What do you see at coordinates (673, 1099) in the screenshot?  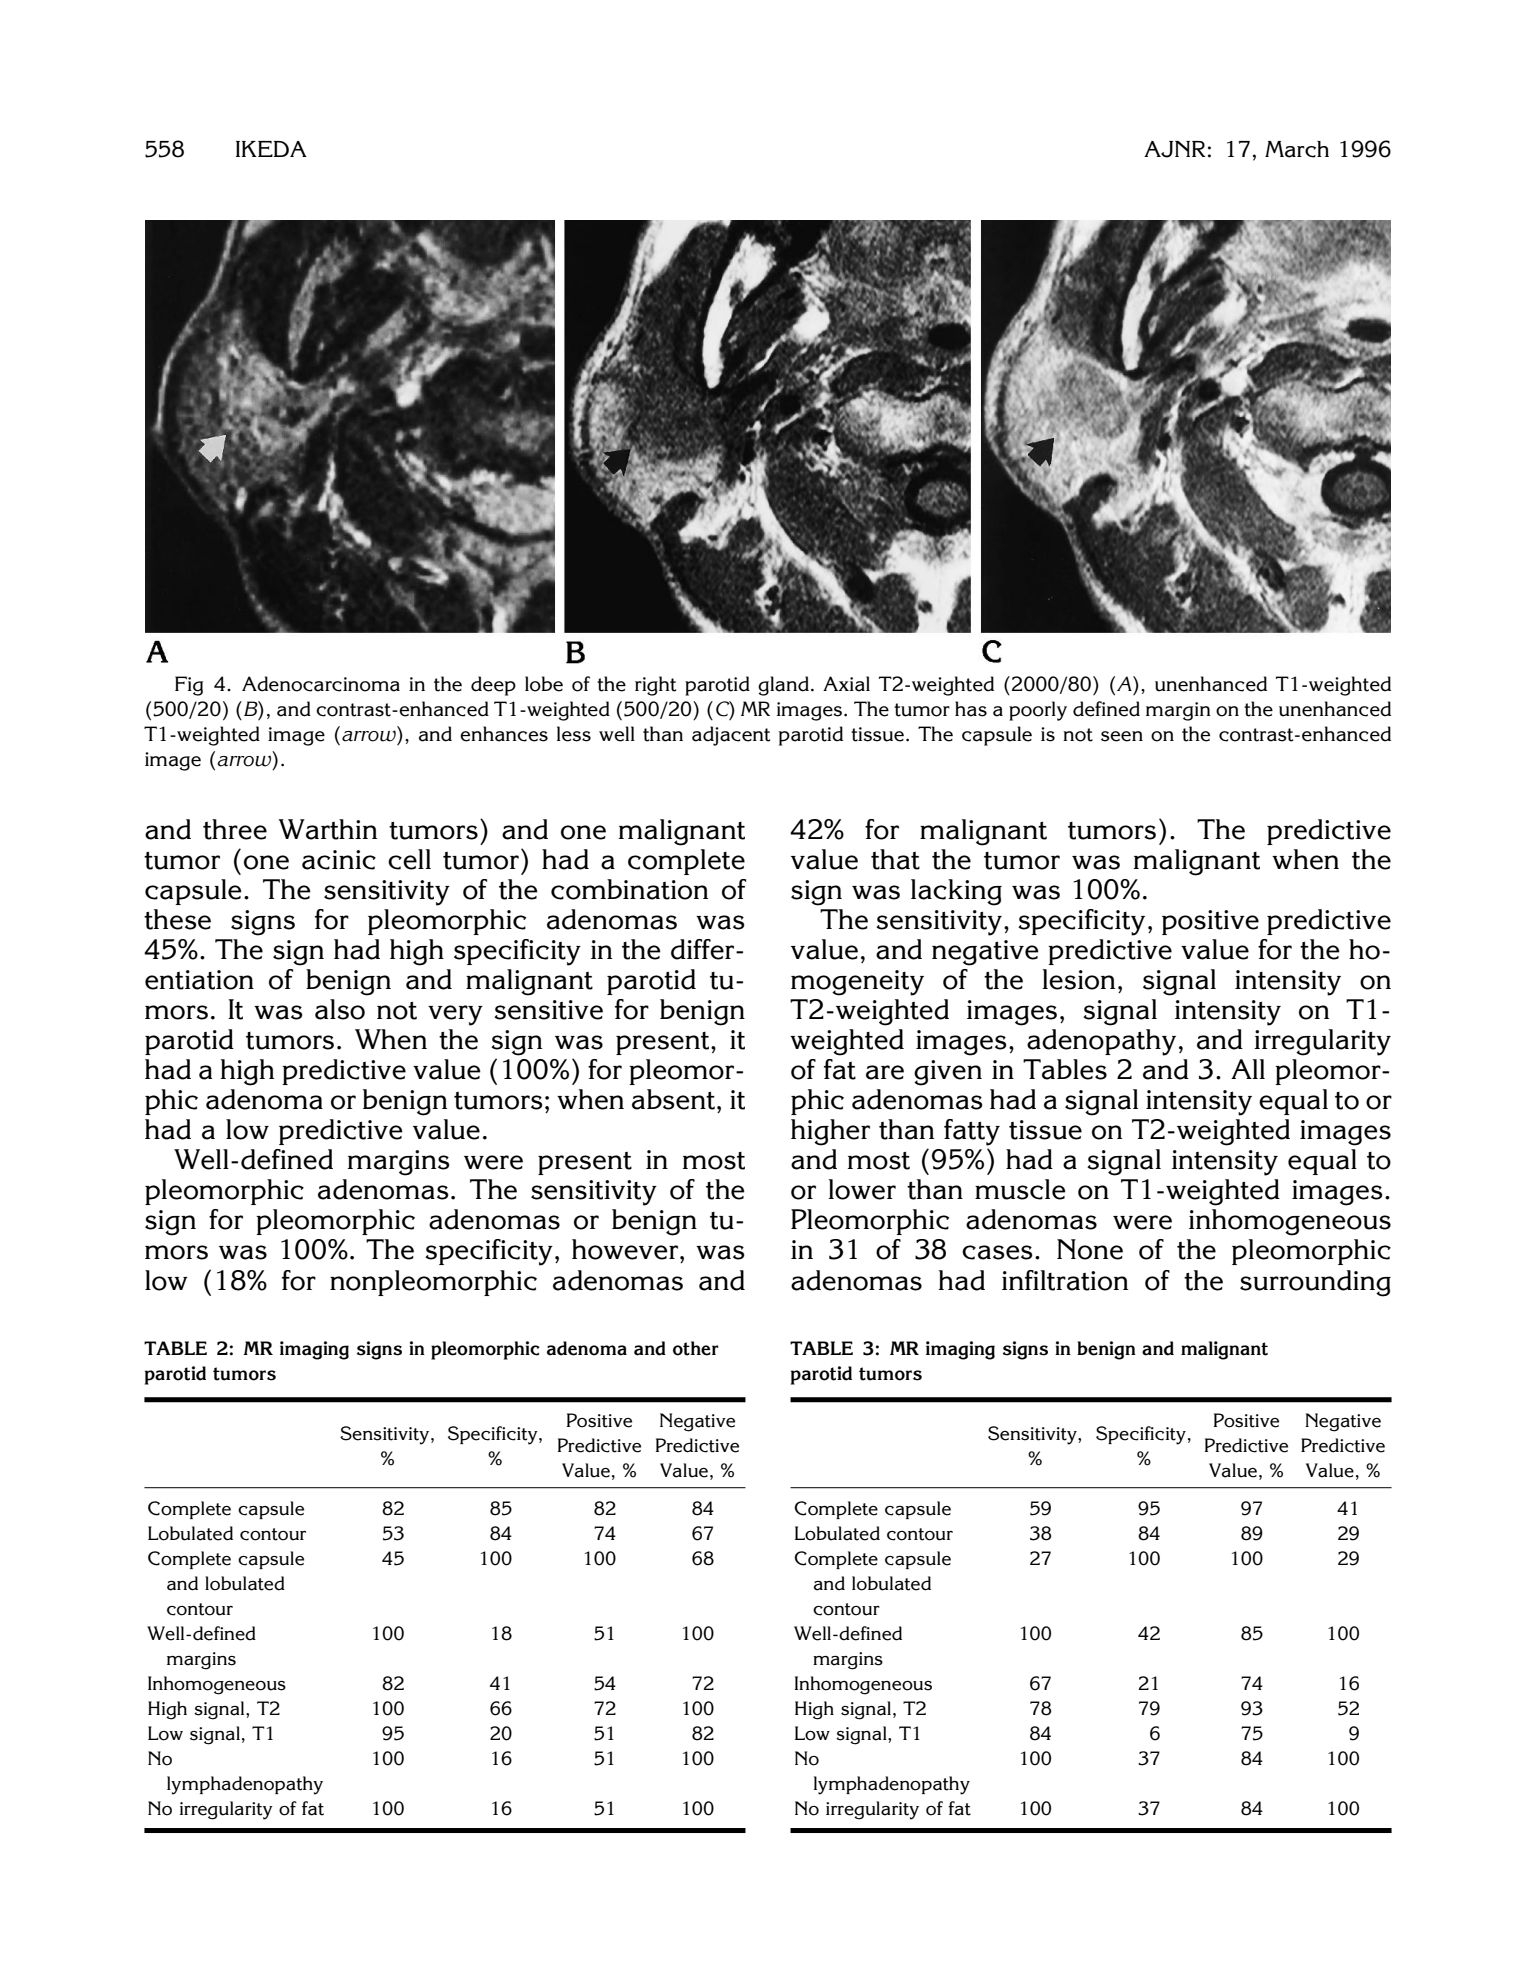 I see `absent` at bounding box center [673, 1099].
